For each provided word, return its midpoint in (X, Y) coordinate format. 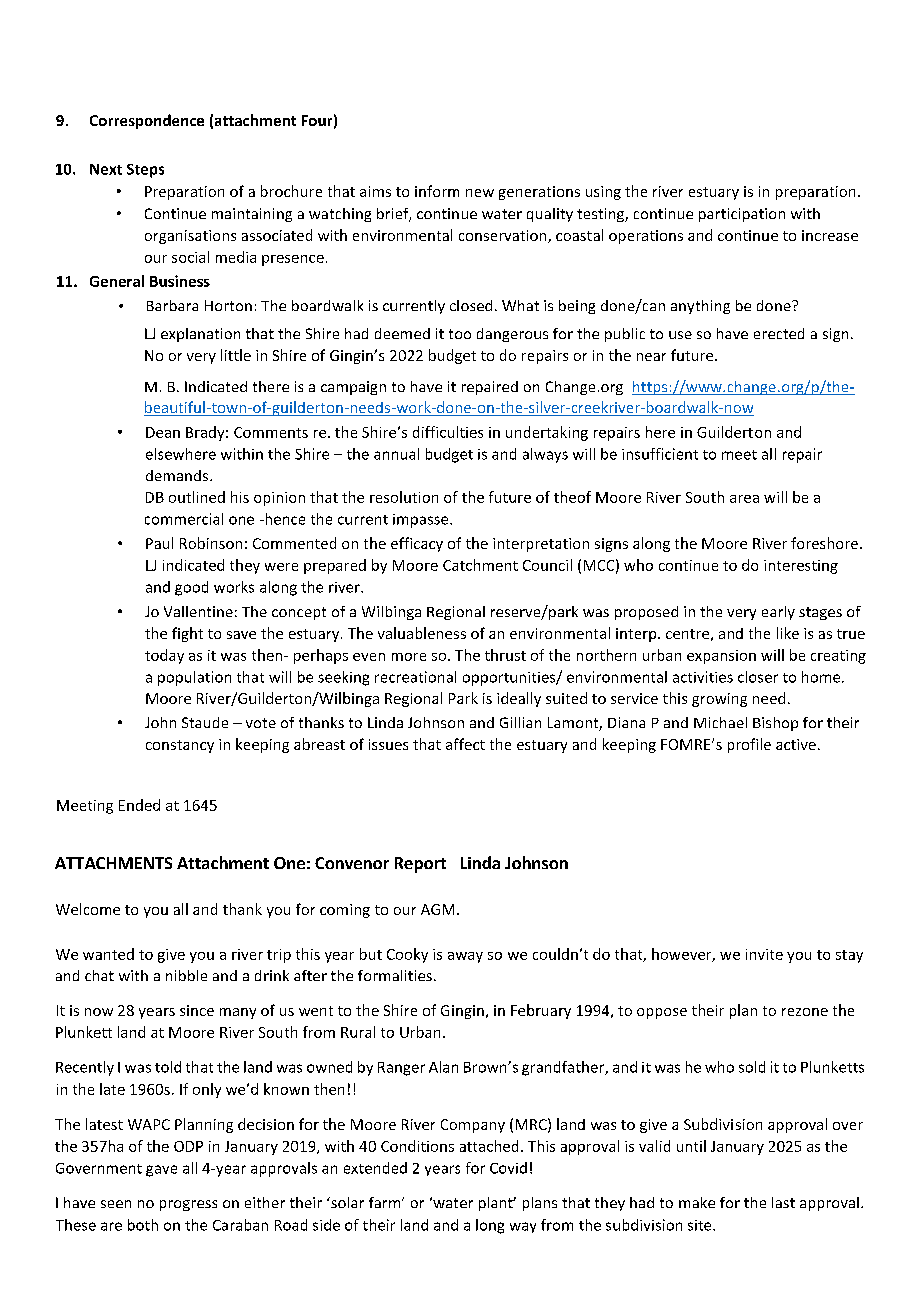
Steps (145, 171)
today (164, 656)
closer (758, 677)
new (480, 193)
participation (742, 215)
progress (188, 1205)
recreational (415, 677)
